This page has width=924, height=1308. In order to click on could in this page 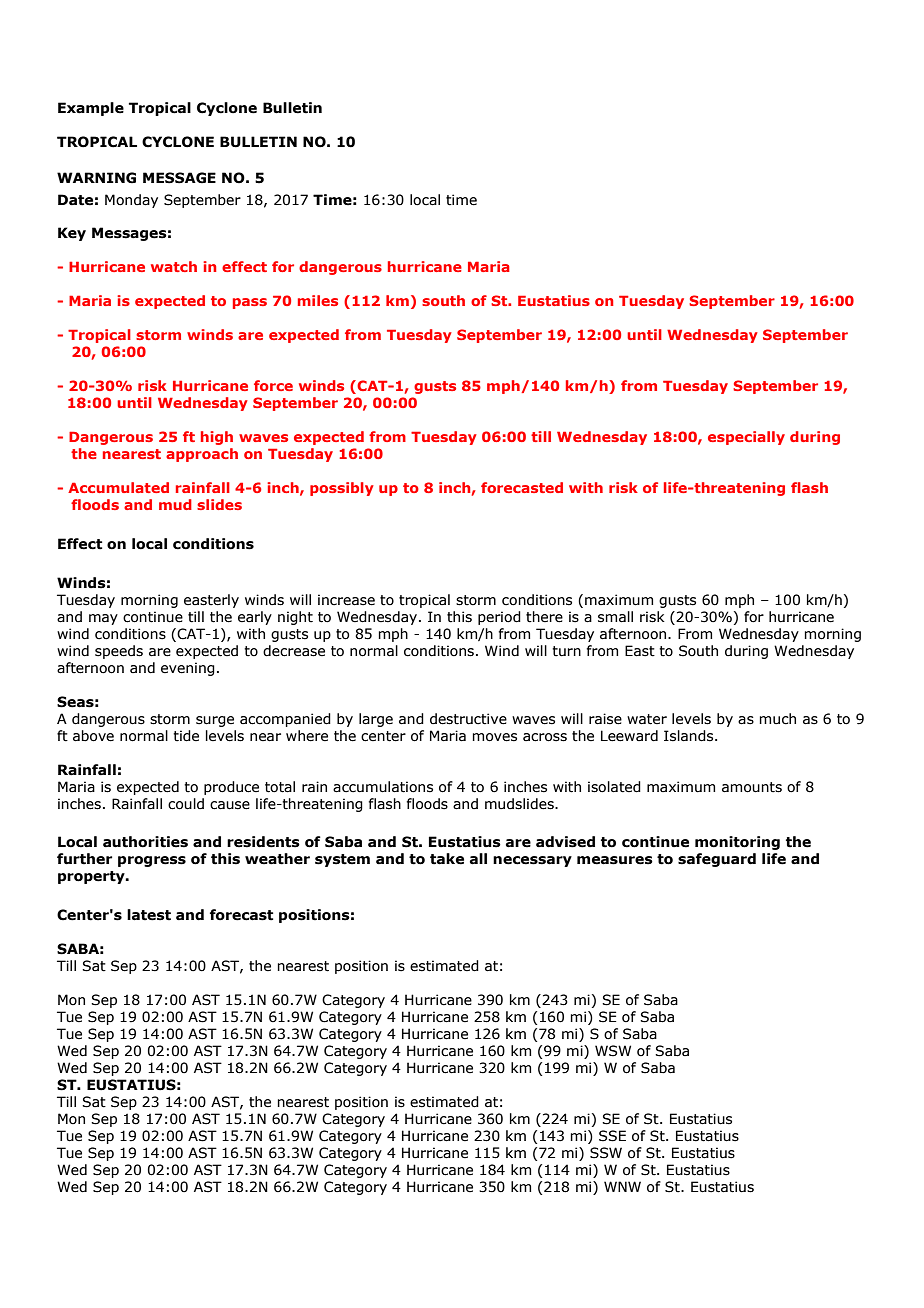, I will do `click(186, 804)`.
